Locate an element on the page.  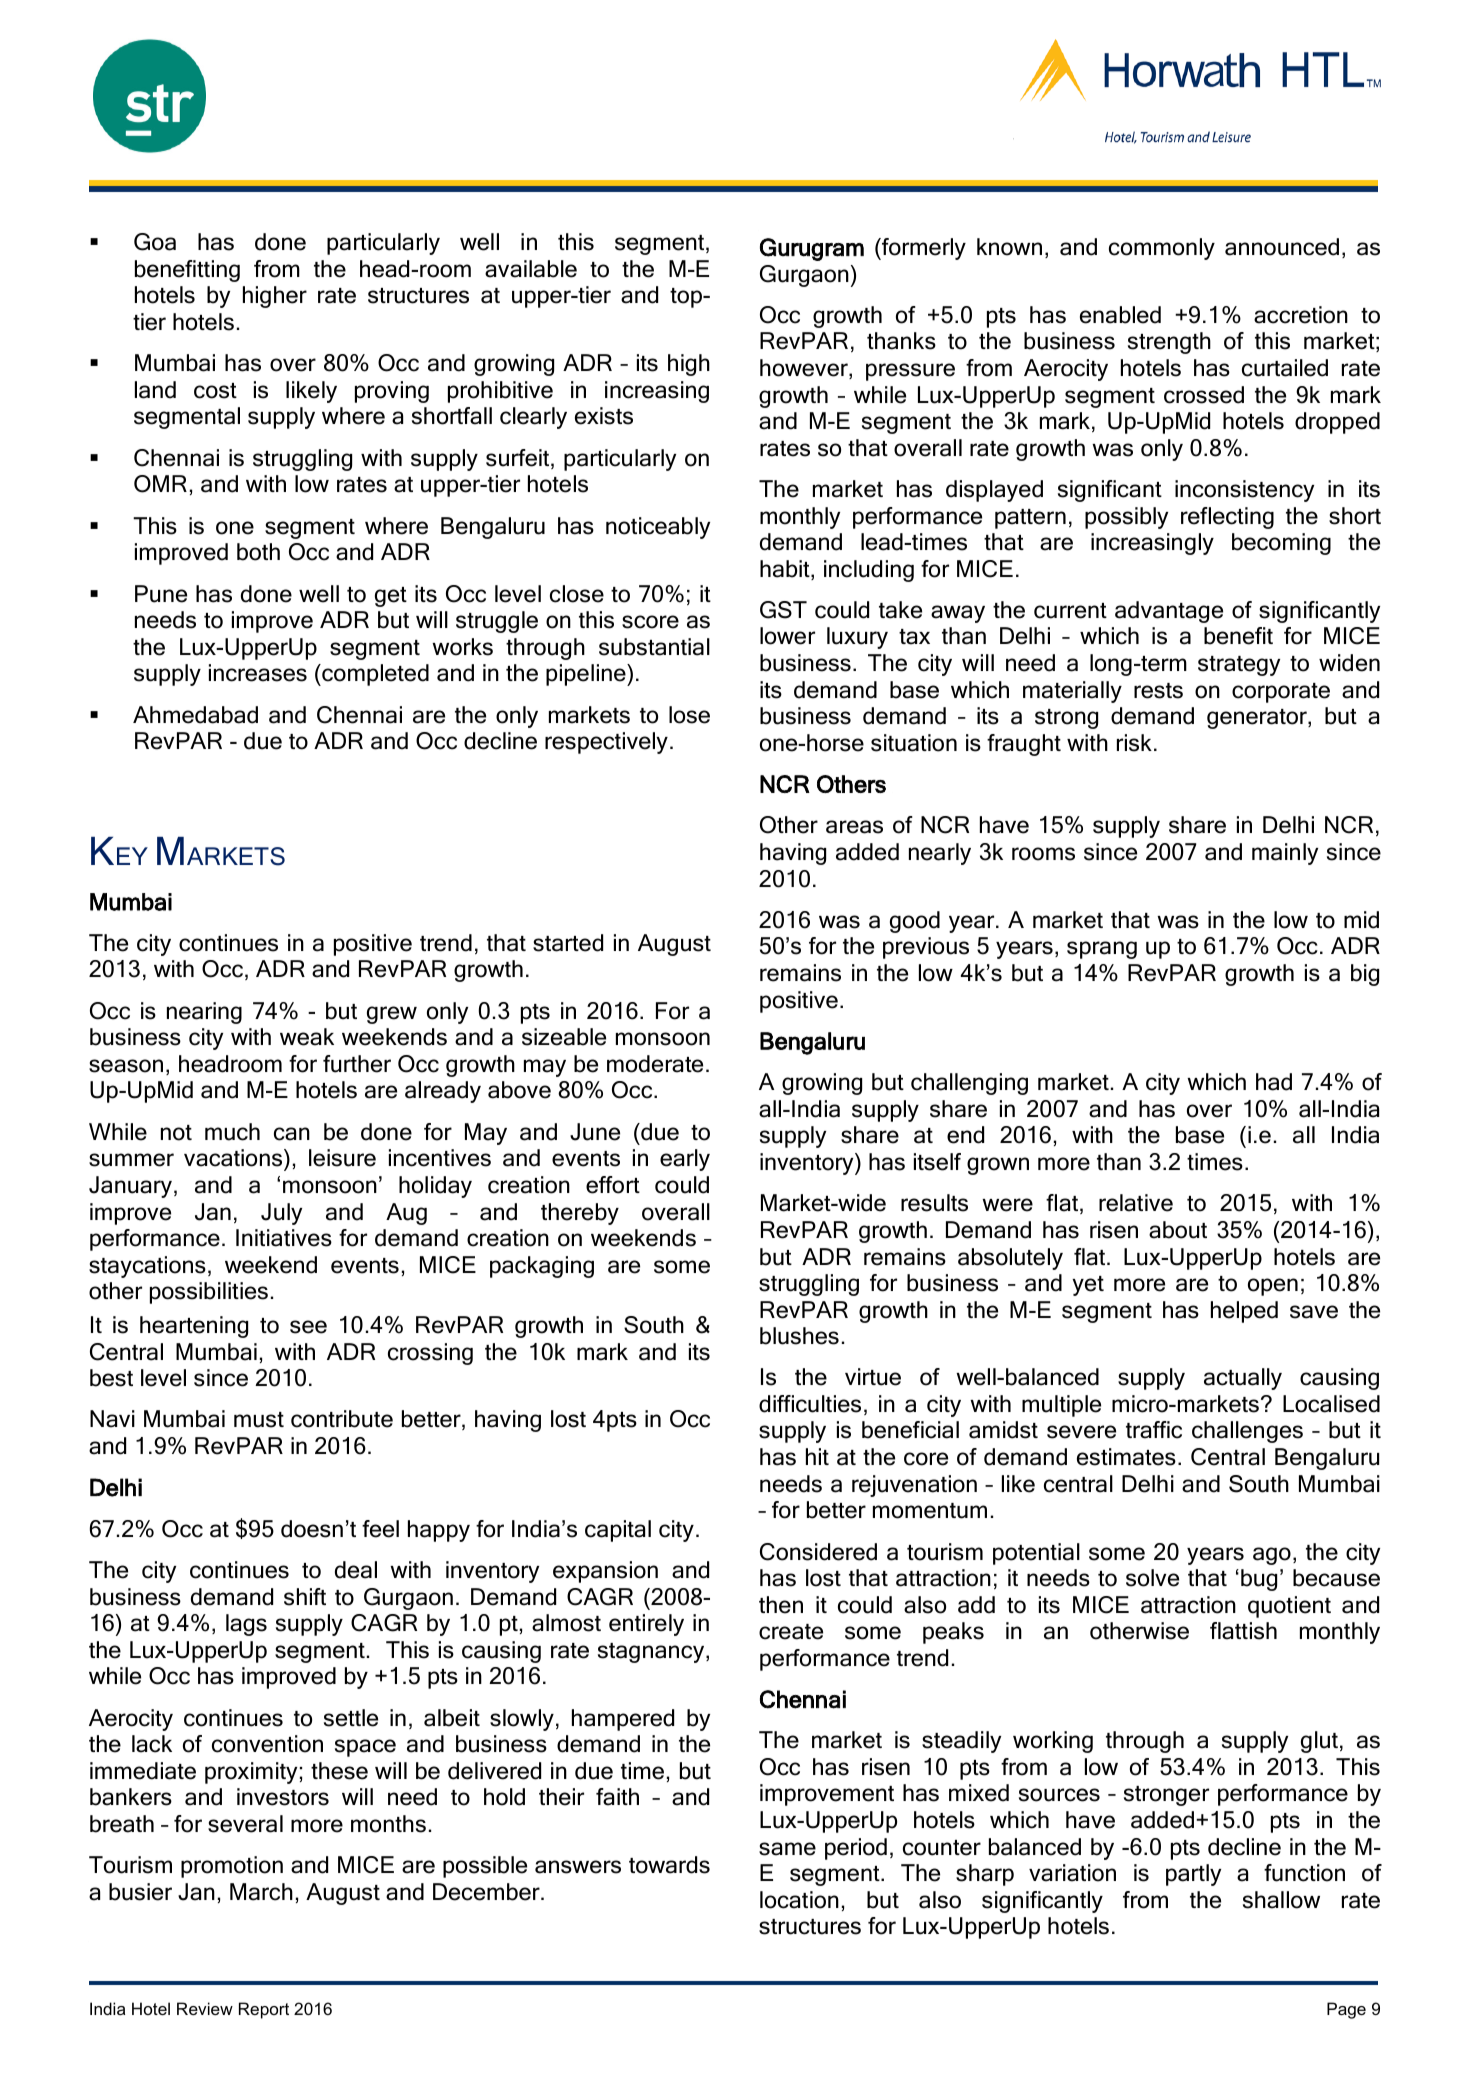
Gurugram is located at coordinates (812, 249).
